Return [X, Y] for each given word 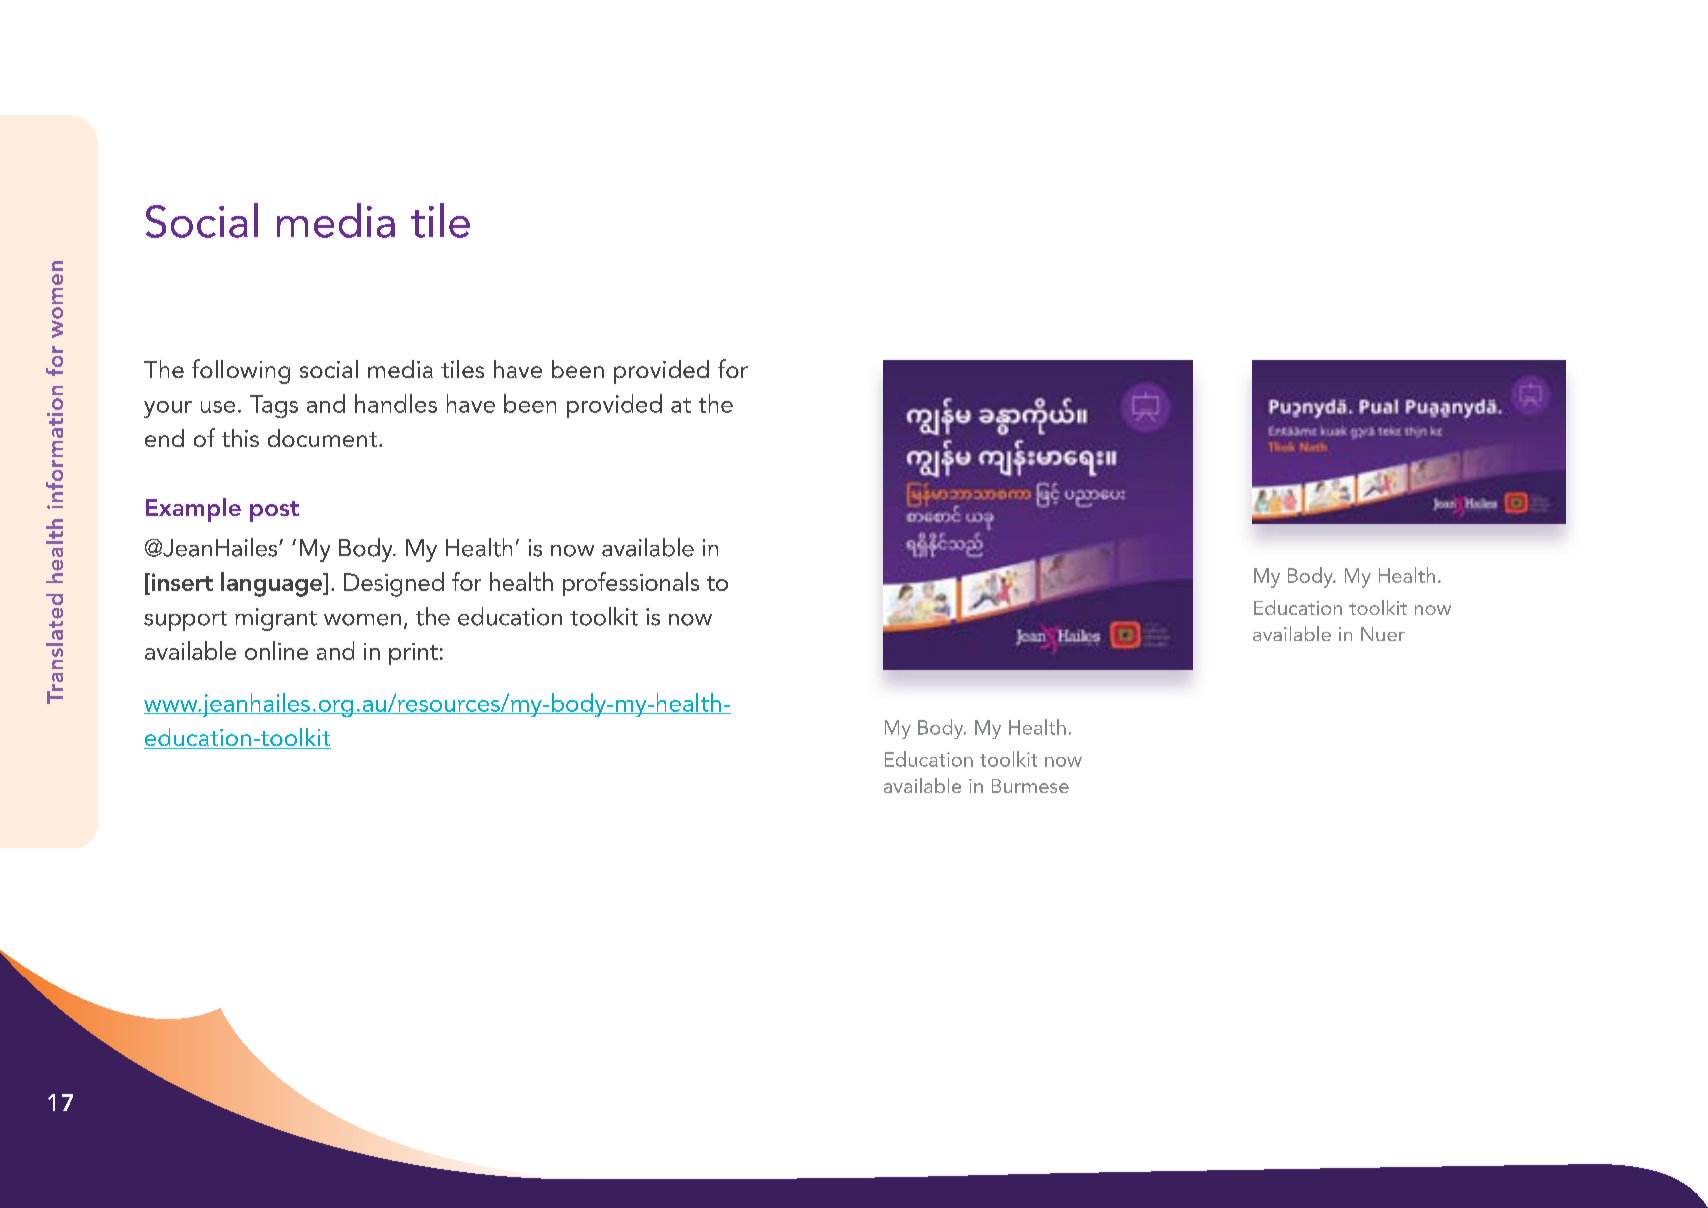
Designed [394, 584]
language [273, 584]
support [185, 621]
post [274, 511]
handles [396, 403]
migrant [276, 619]
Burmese [1030, 786]
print [413, 654]
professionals [631, 584]
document [322, 438]
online [276, 650]
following [241, 371]
